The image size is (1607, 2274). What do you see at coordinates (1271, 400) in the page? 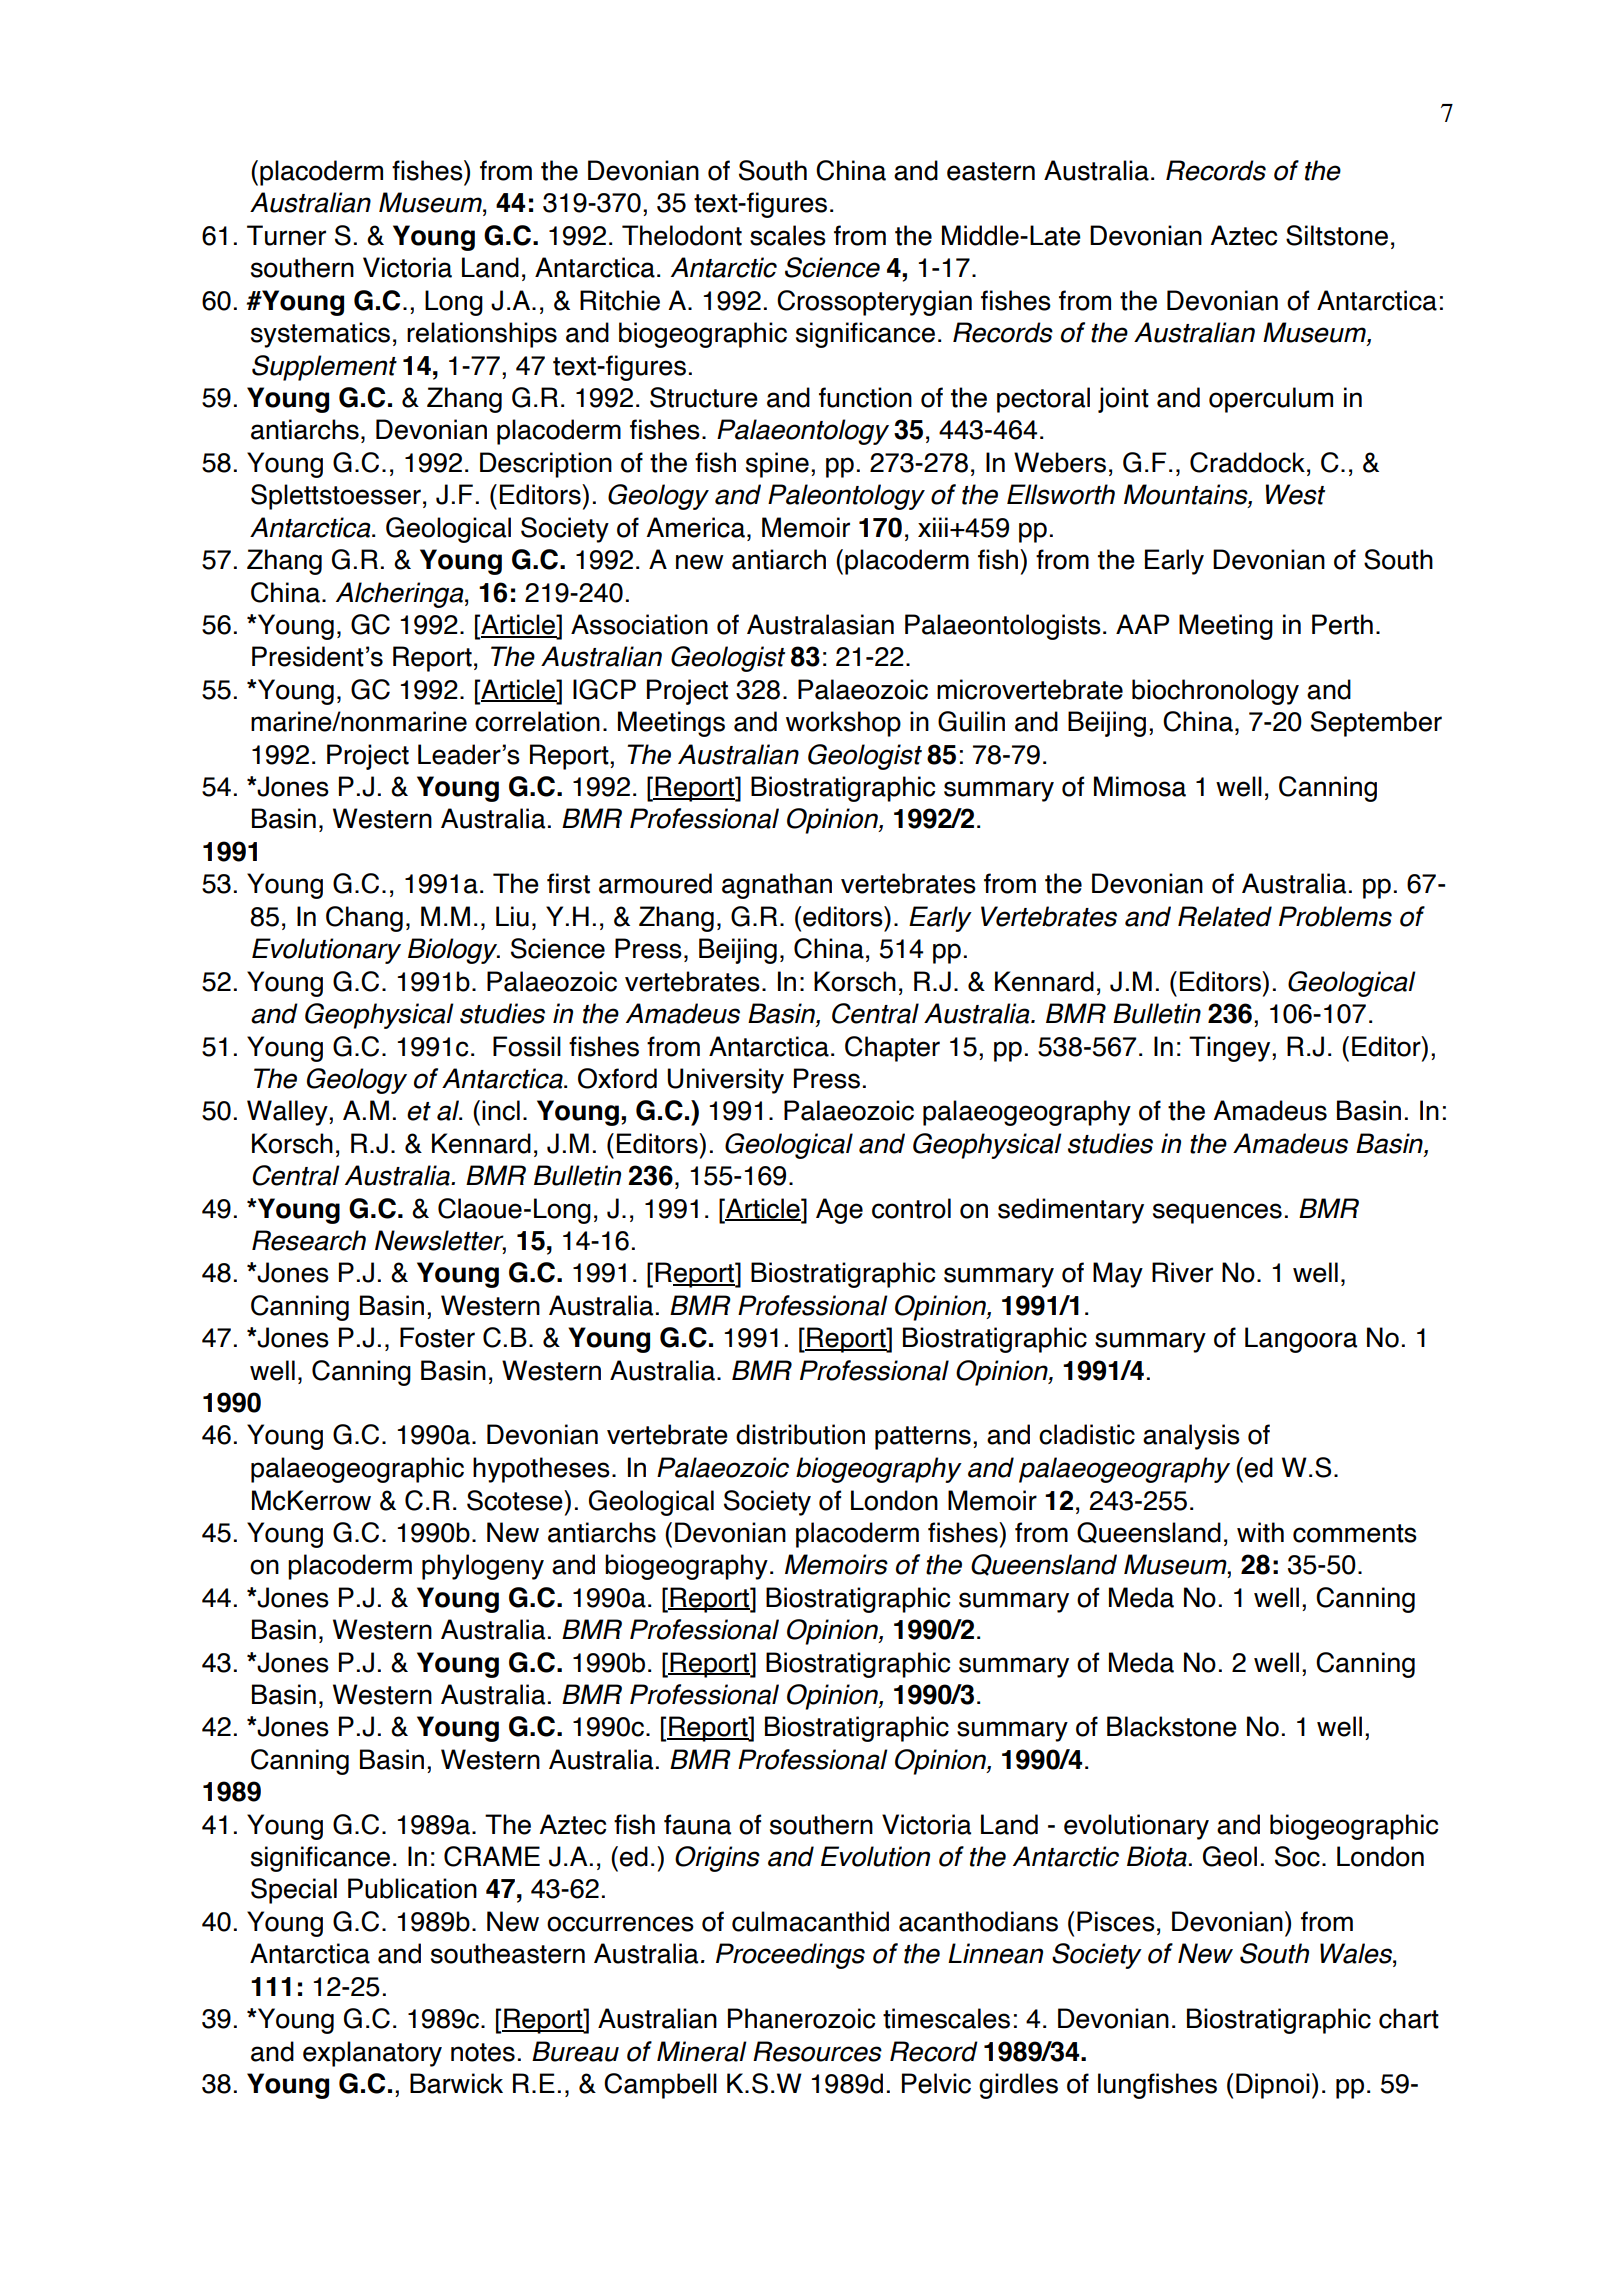
I see `operculum` at bounding box center [1271, 400].
